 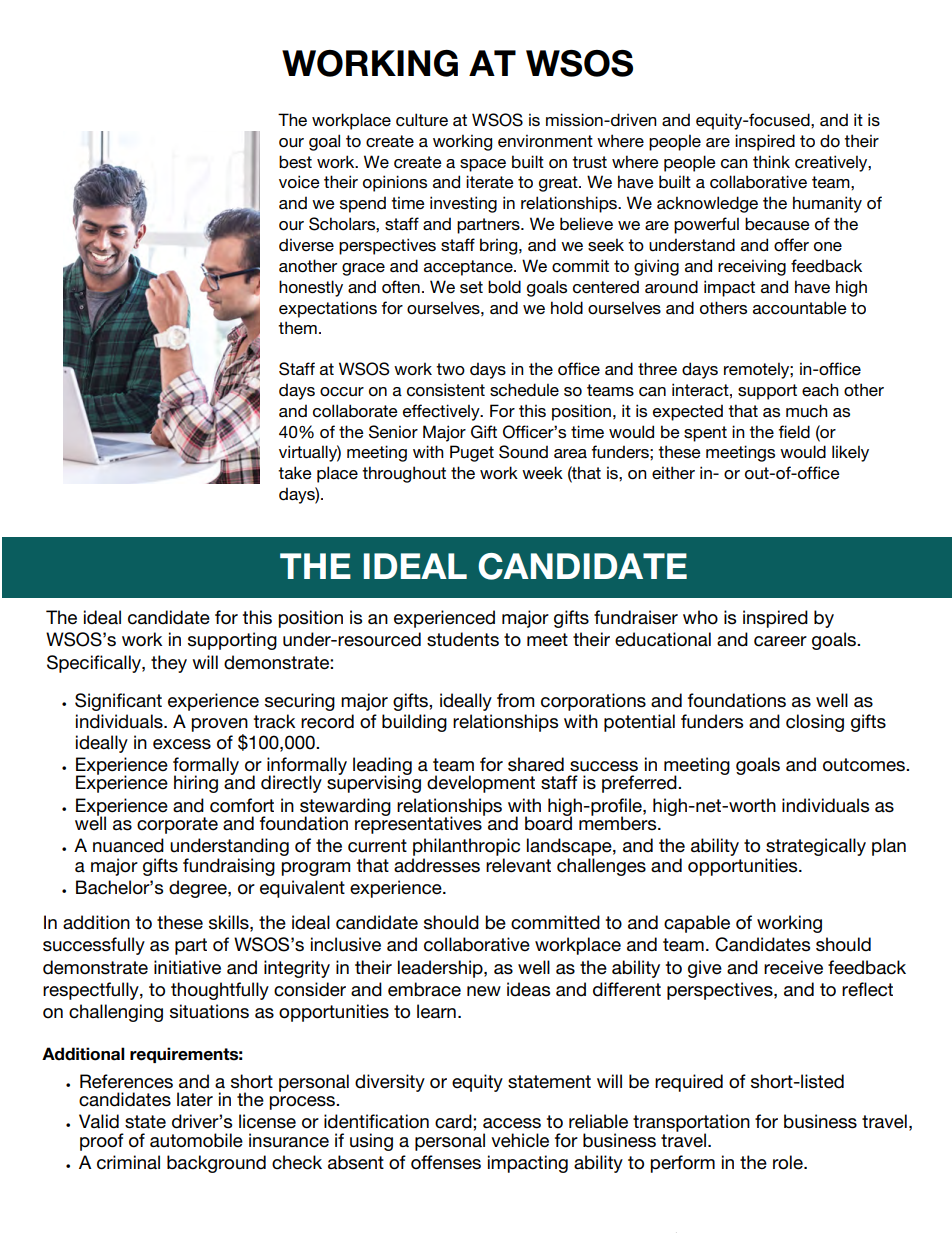 What do you see at coordinates (472, 453) in the screenshot?
I see `Puget` at bounding box center [472, 453].
